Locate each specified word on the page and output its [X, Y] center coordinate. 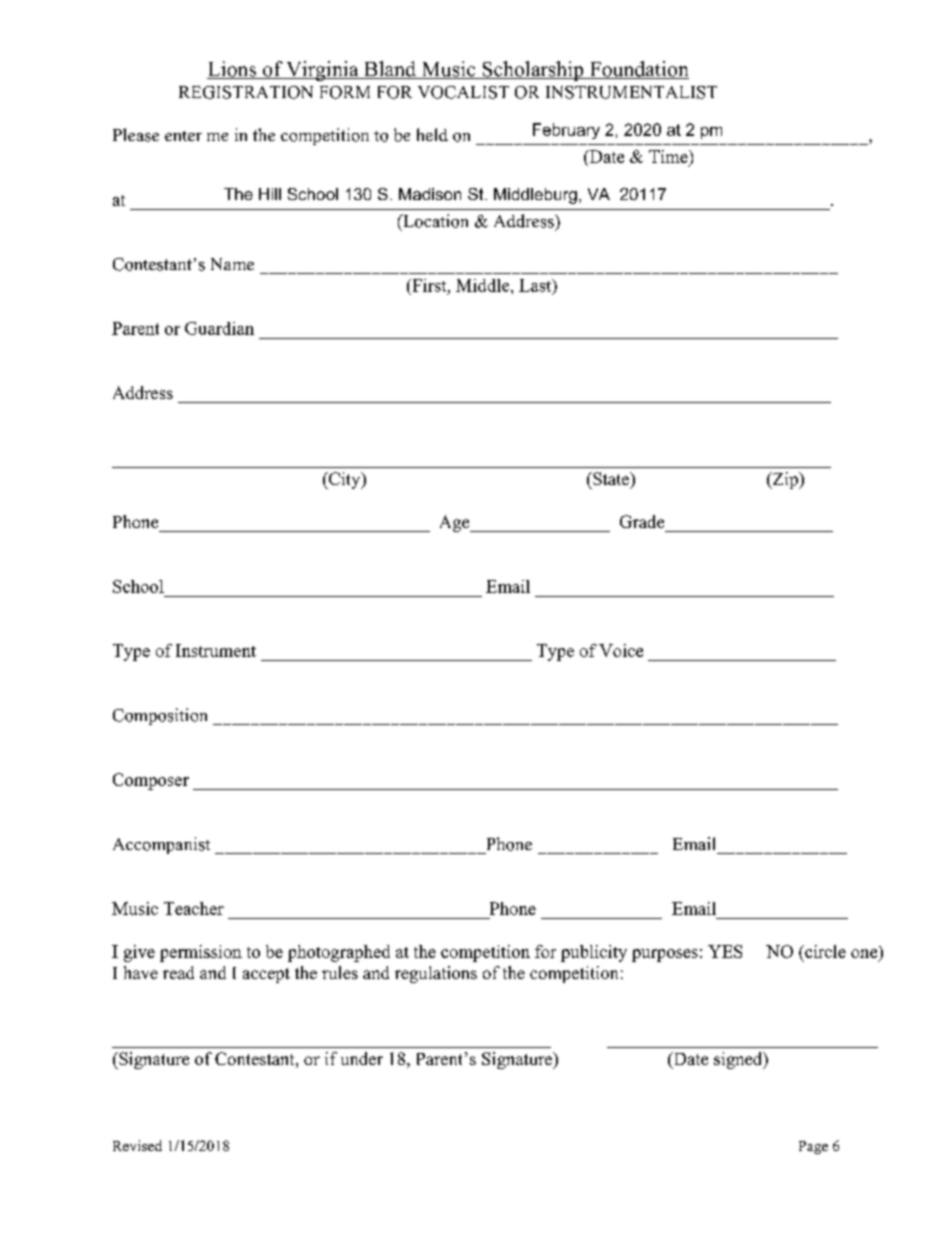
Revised [137, 1145]
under [362, 1058]
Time [669, 156]
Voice [621, 650]
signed [739, 1060]
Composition [160, 716]
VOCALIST [463, 92]
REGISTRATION [246, 92]
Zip [785, 480]
